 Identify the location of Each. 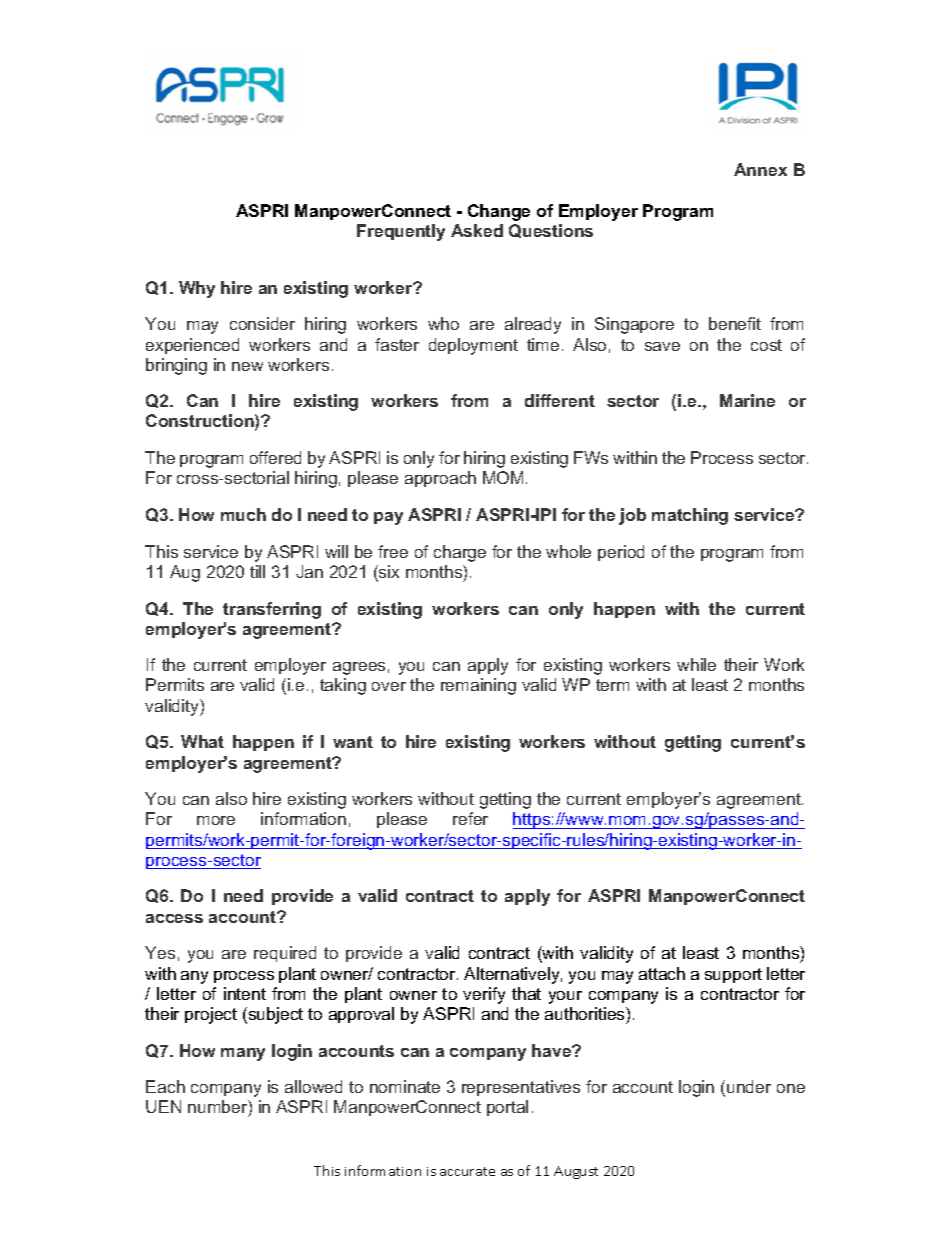
(165, 1086).
